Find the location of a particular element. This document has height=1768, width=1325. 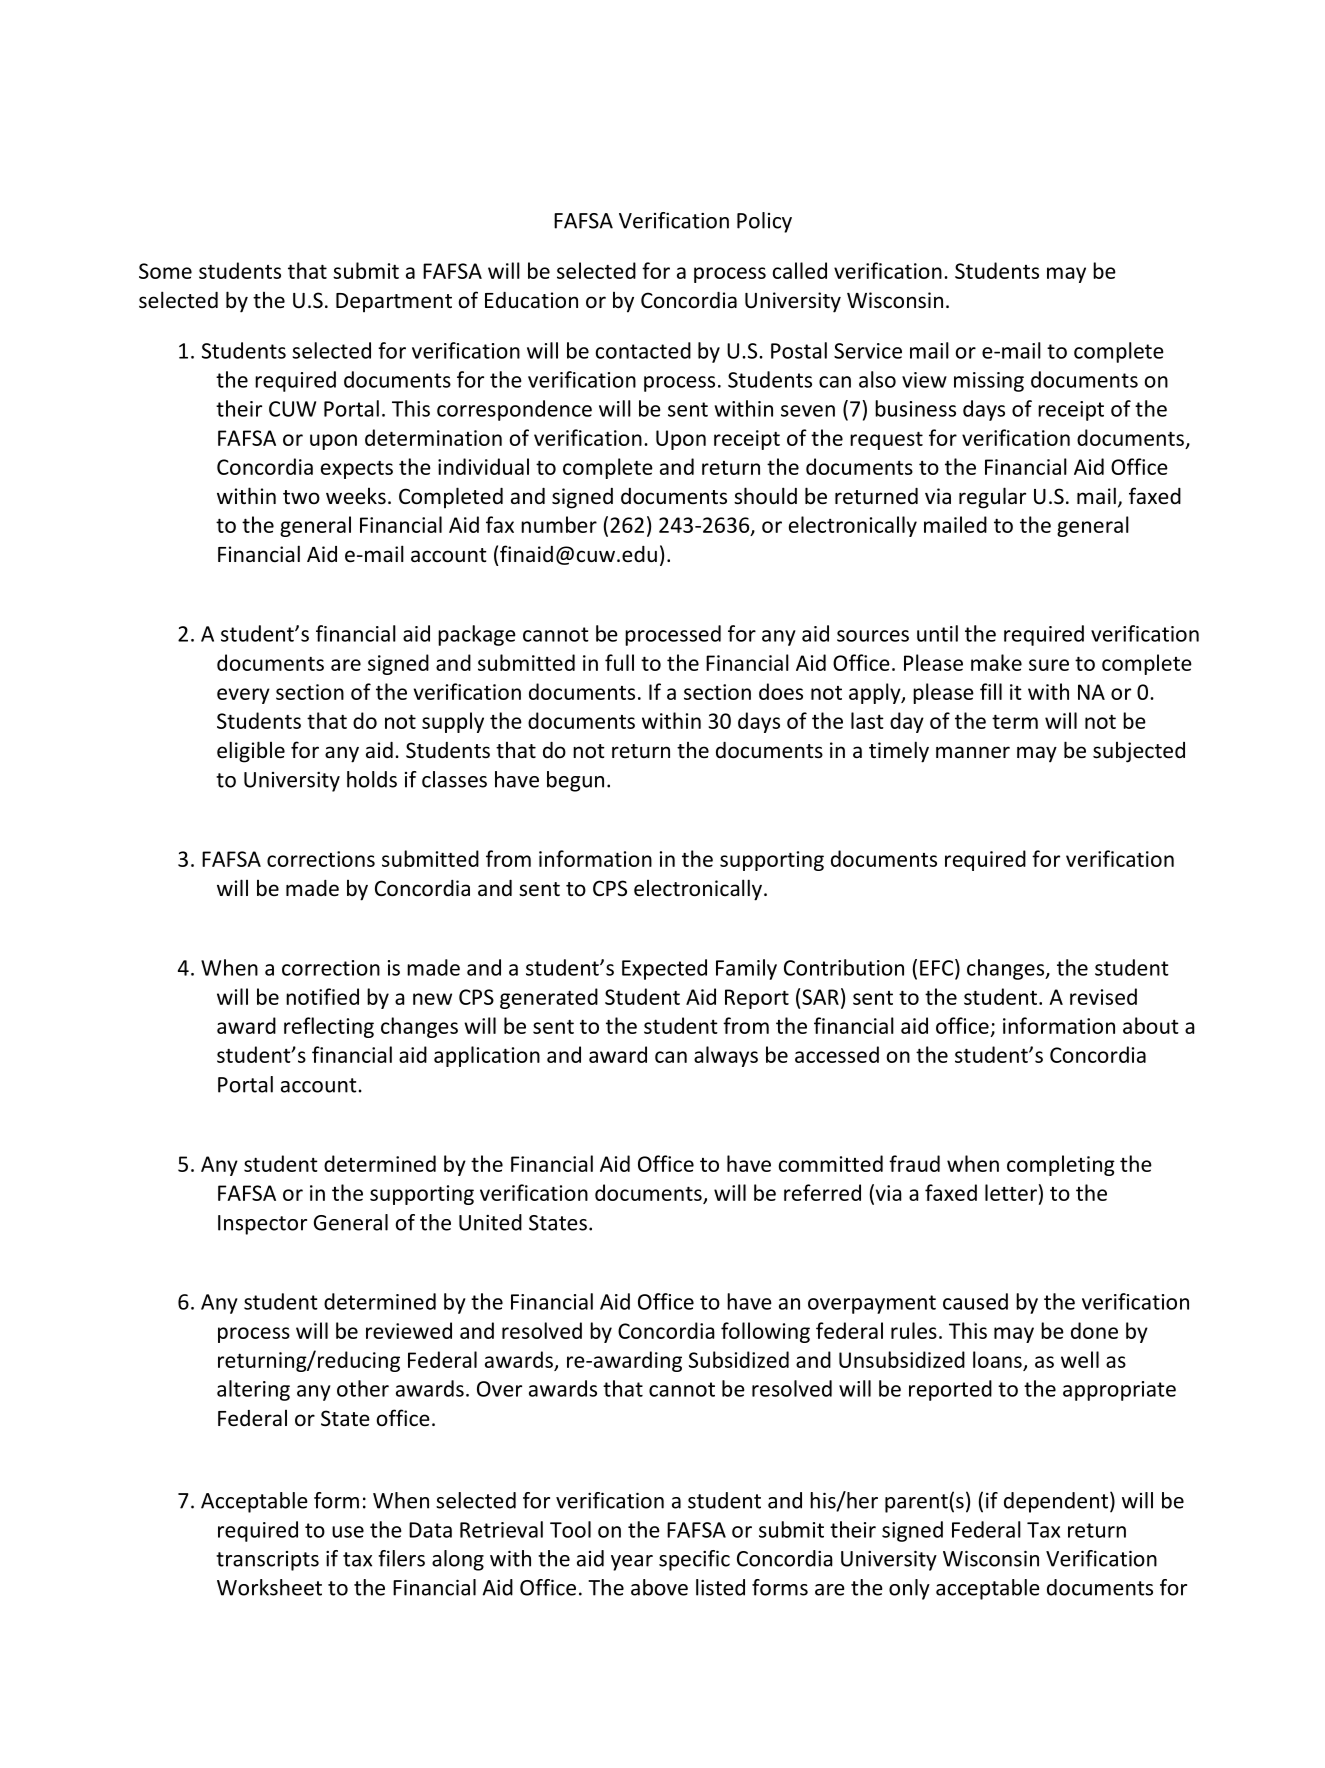

transcripts is located at coordinates (267, 1561).
